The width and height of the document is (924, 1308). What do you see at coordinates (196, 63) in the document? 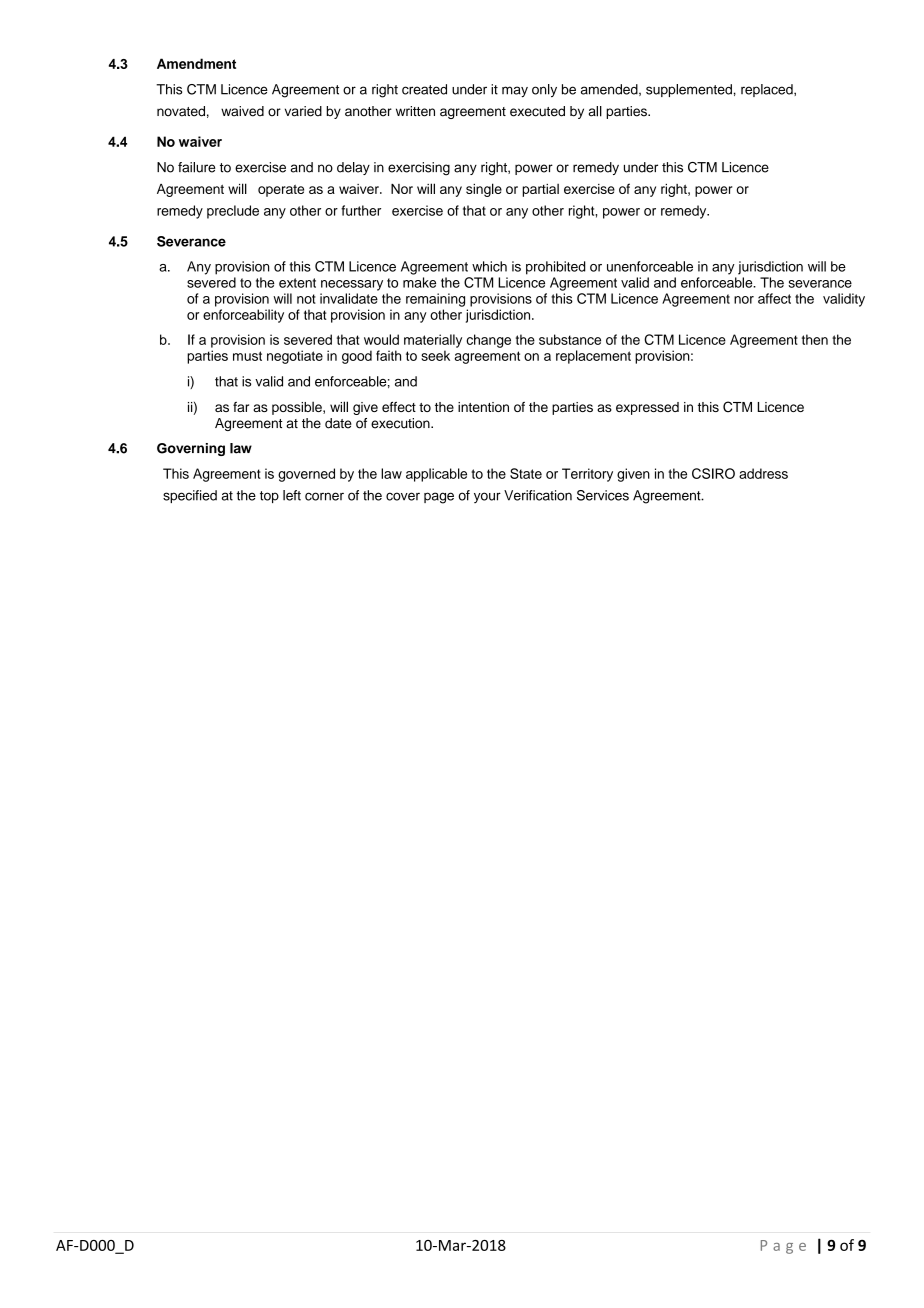
I see `Amendment` at bounding box center [196, 63].
